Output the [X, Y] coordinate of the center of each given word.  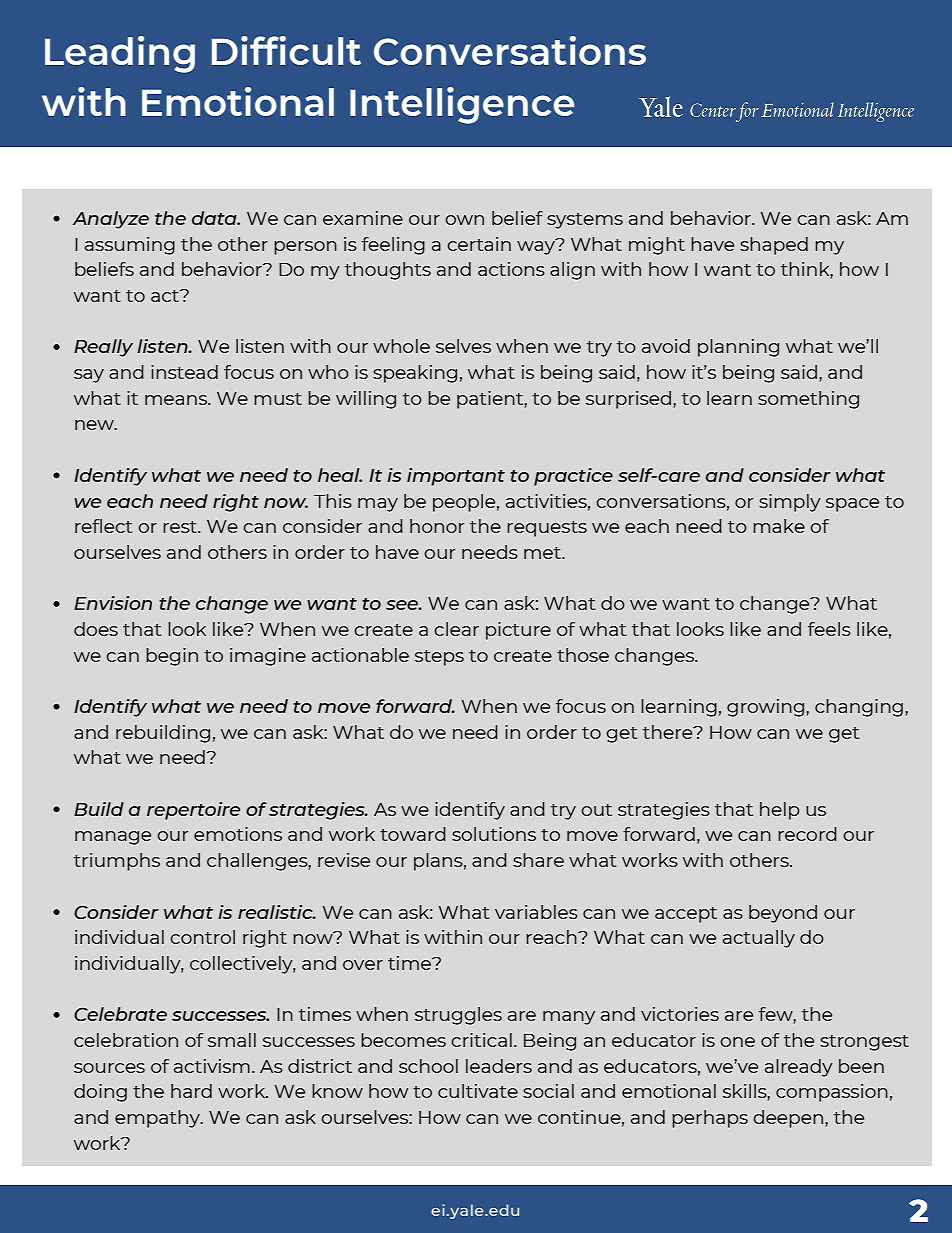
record [807, 834]
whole [401, 346]
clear [457, 629]
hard [191, 1091]
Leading [120, 54]
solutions [494, 834]
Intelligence [462, 105]
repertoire [193, 811]
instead [184, 372]
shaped [774, 246]
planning [738, 348]
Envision [113, 603]
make [779, 526]
